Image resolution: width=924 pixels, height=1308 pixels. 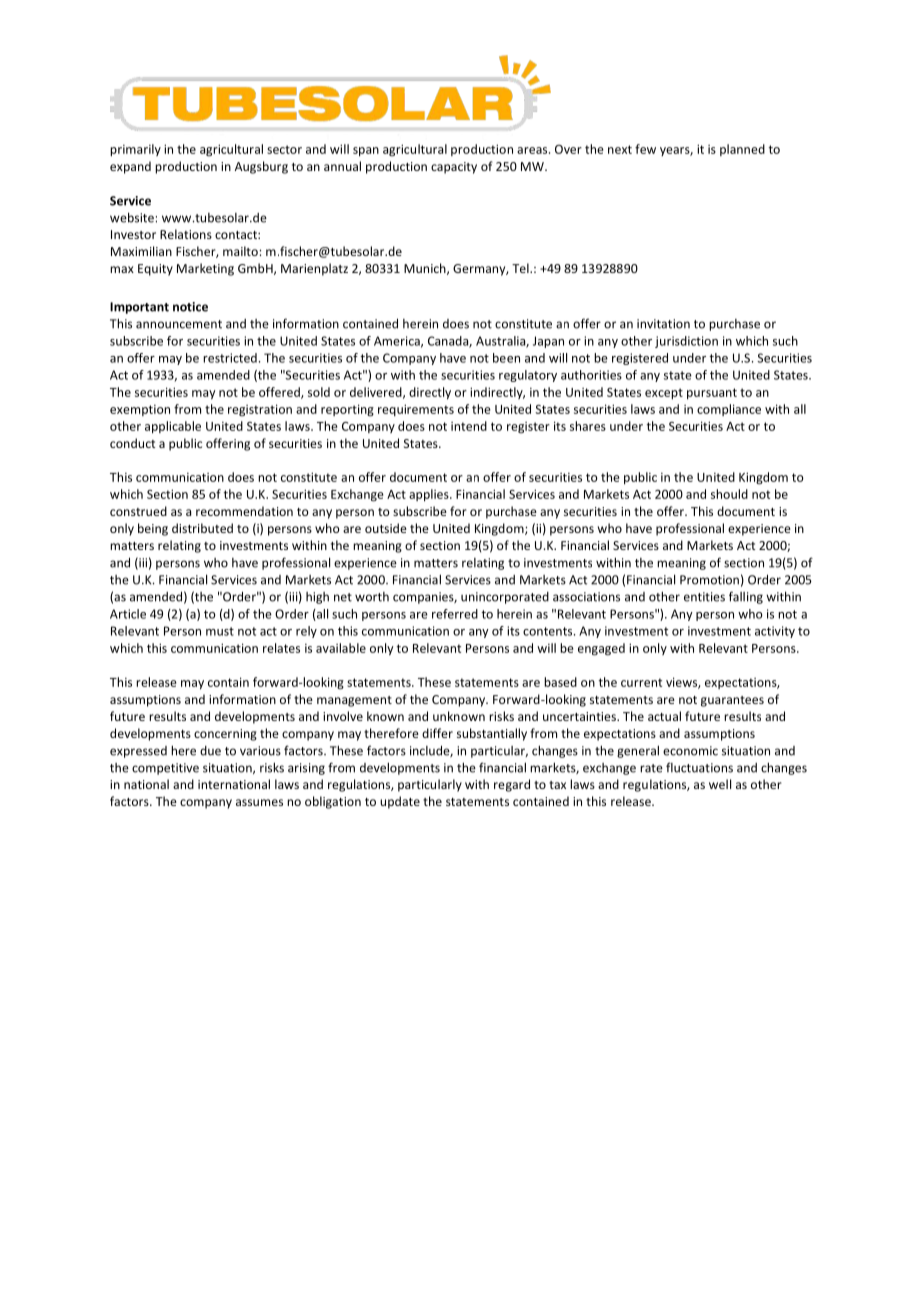 What do you see at coordinates (704, 597) in the screenshot?
I see `entities` at bounding box center [704, 597].
